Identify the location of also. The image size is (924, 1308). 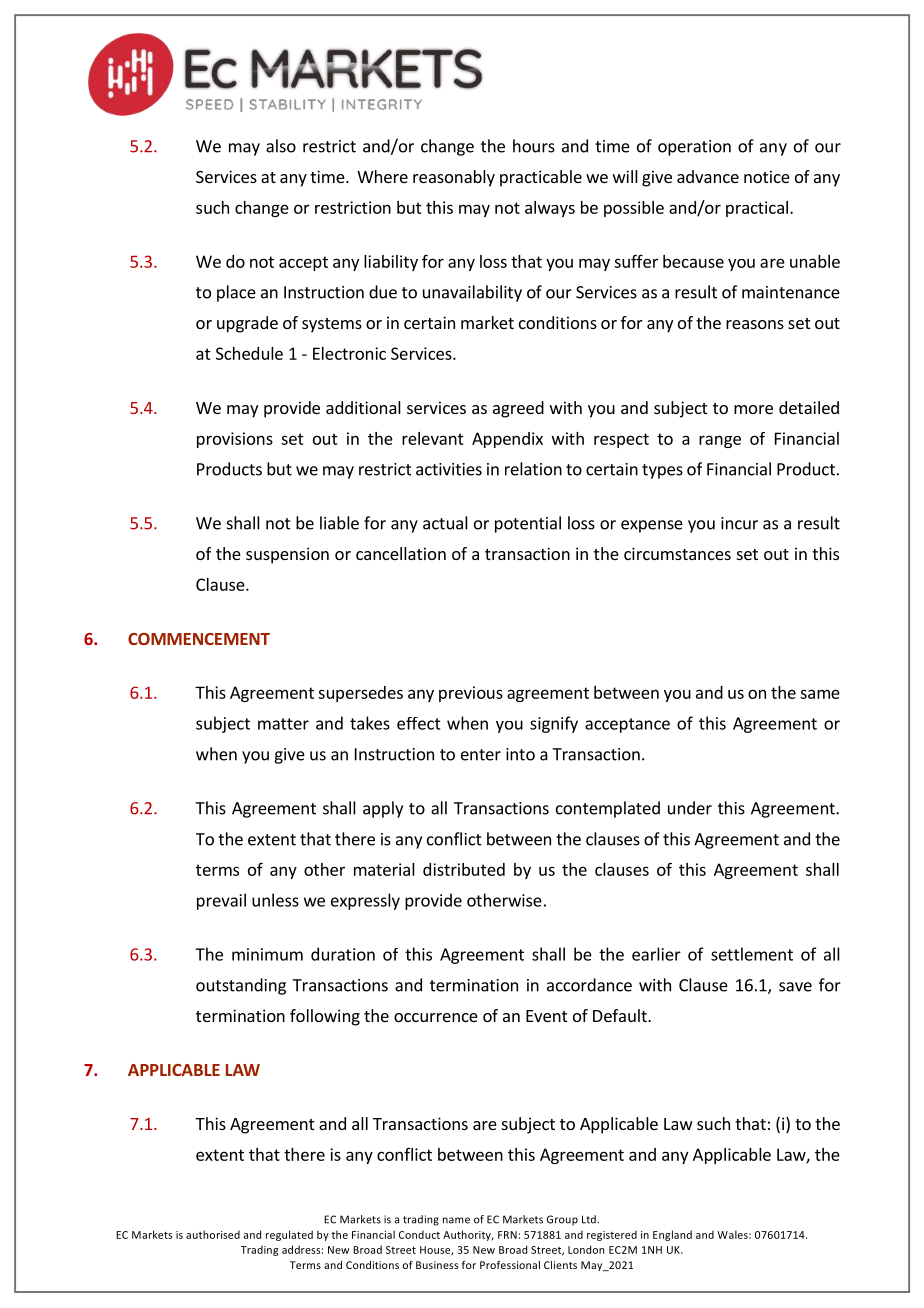
(281, 146).
